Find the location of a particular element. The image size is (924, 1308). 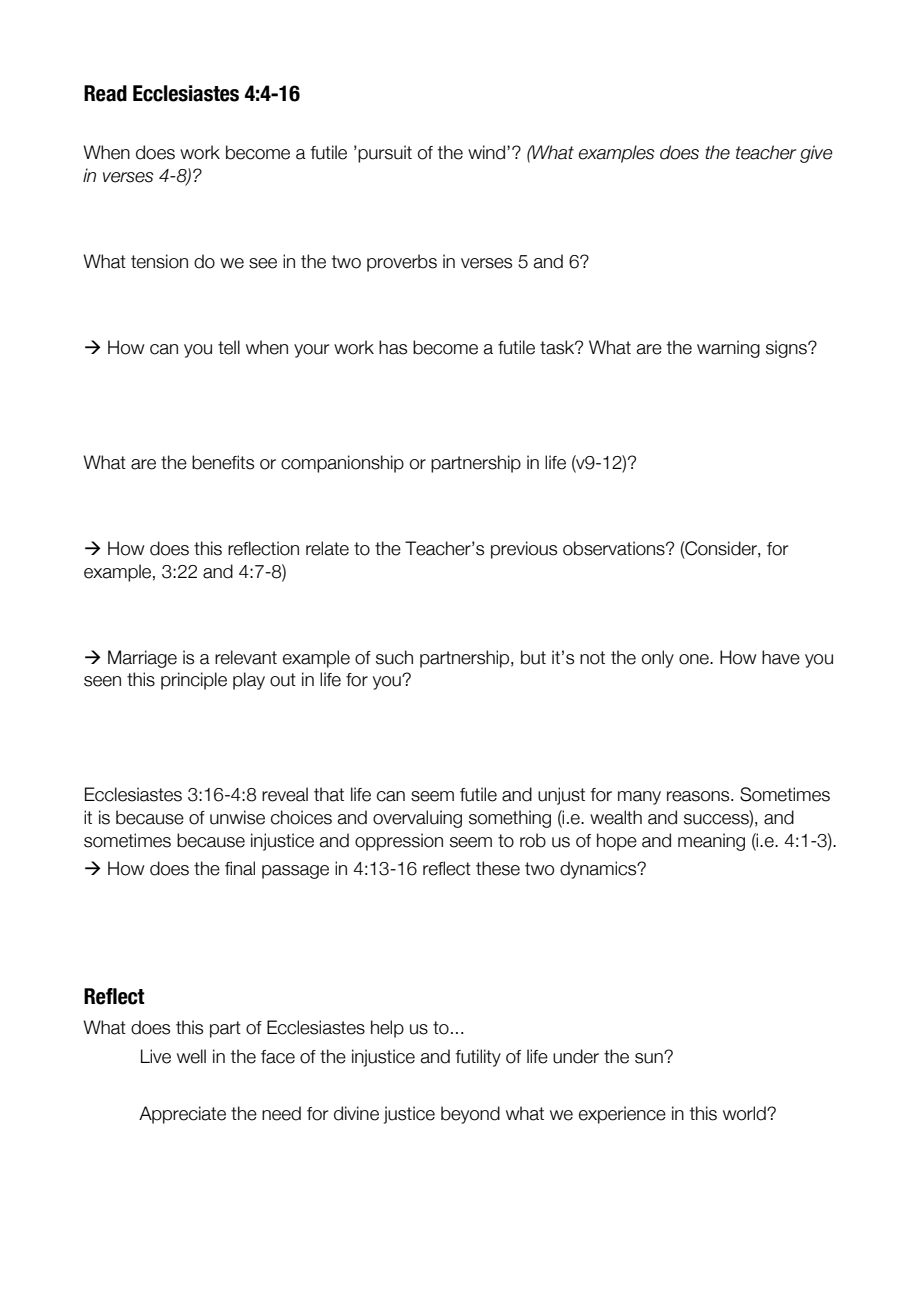

Marriage is located at coordinates (142, 659).
